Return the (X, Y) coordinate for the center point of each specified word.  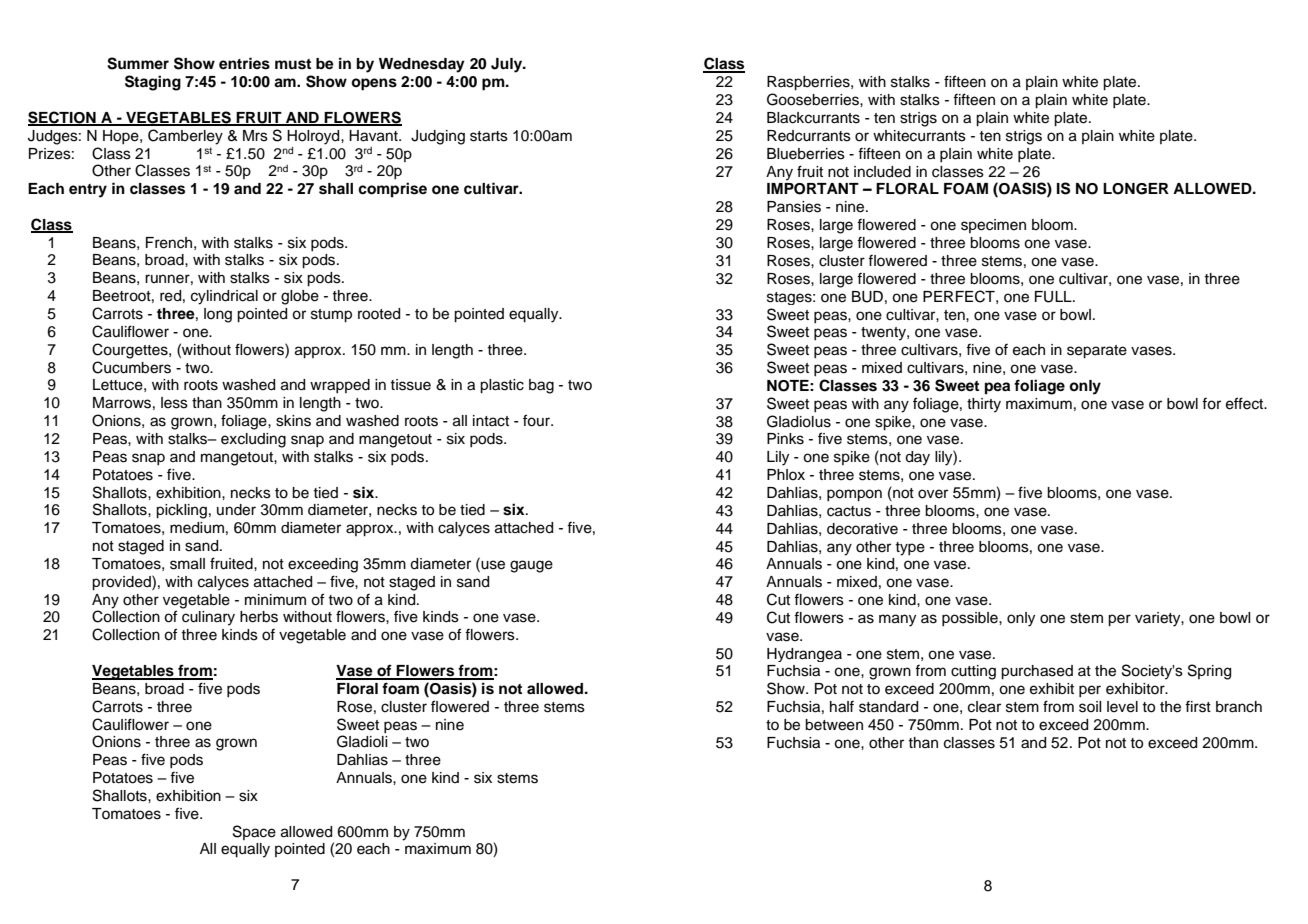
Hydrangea (804, 655)
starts (489, 136)
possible (971, 619)
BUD (867, 297)
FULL (1054, 297)
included (882, 172)
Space (254, 832)
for (1211, 404)
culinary (208, 618)
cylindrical (224, 297)
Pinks (785, 439)
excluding (253, 440)
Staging (153, 83)
